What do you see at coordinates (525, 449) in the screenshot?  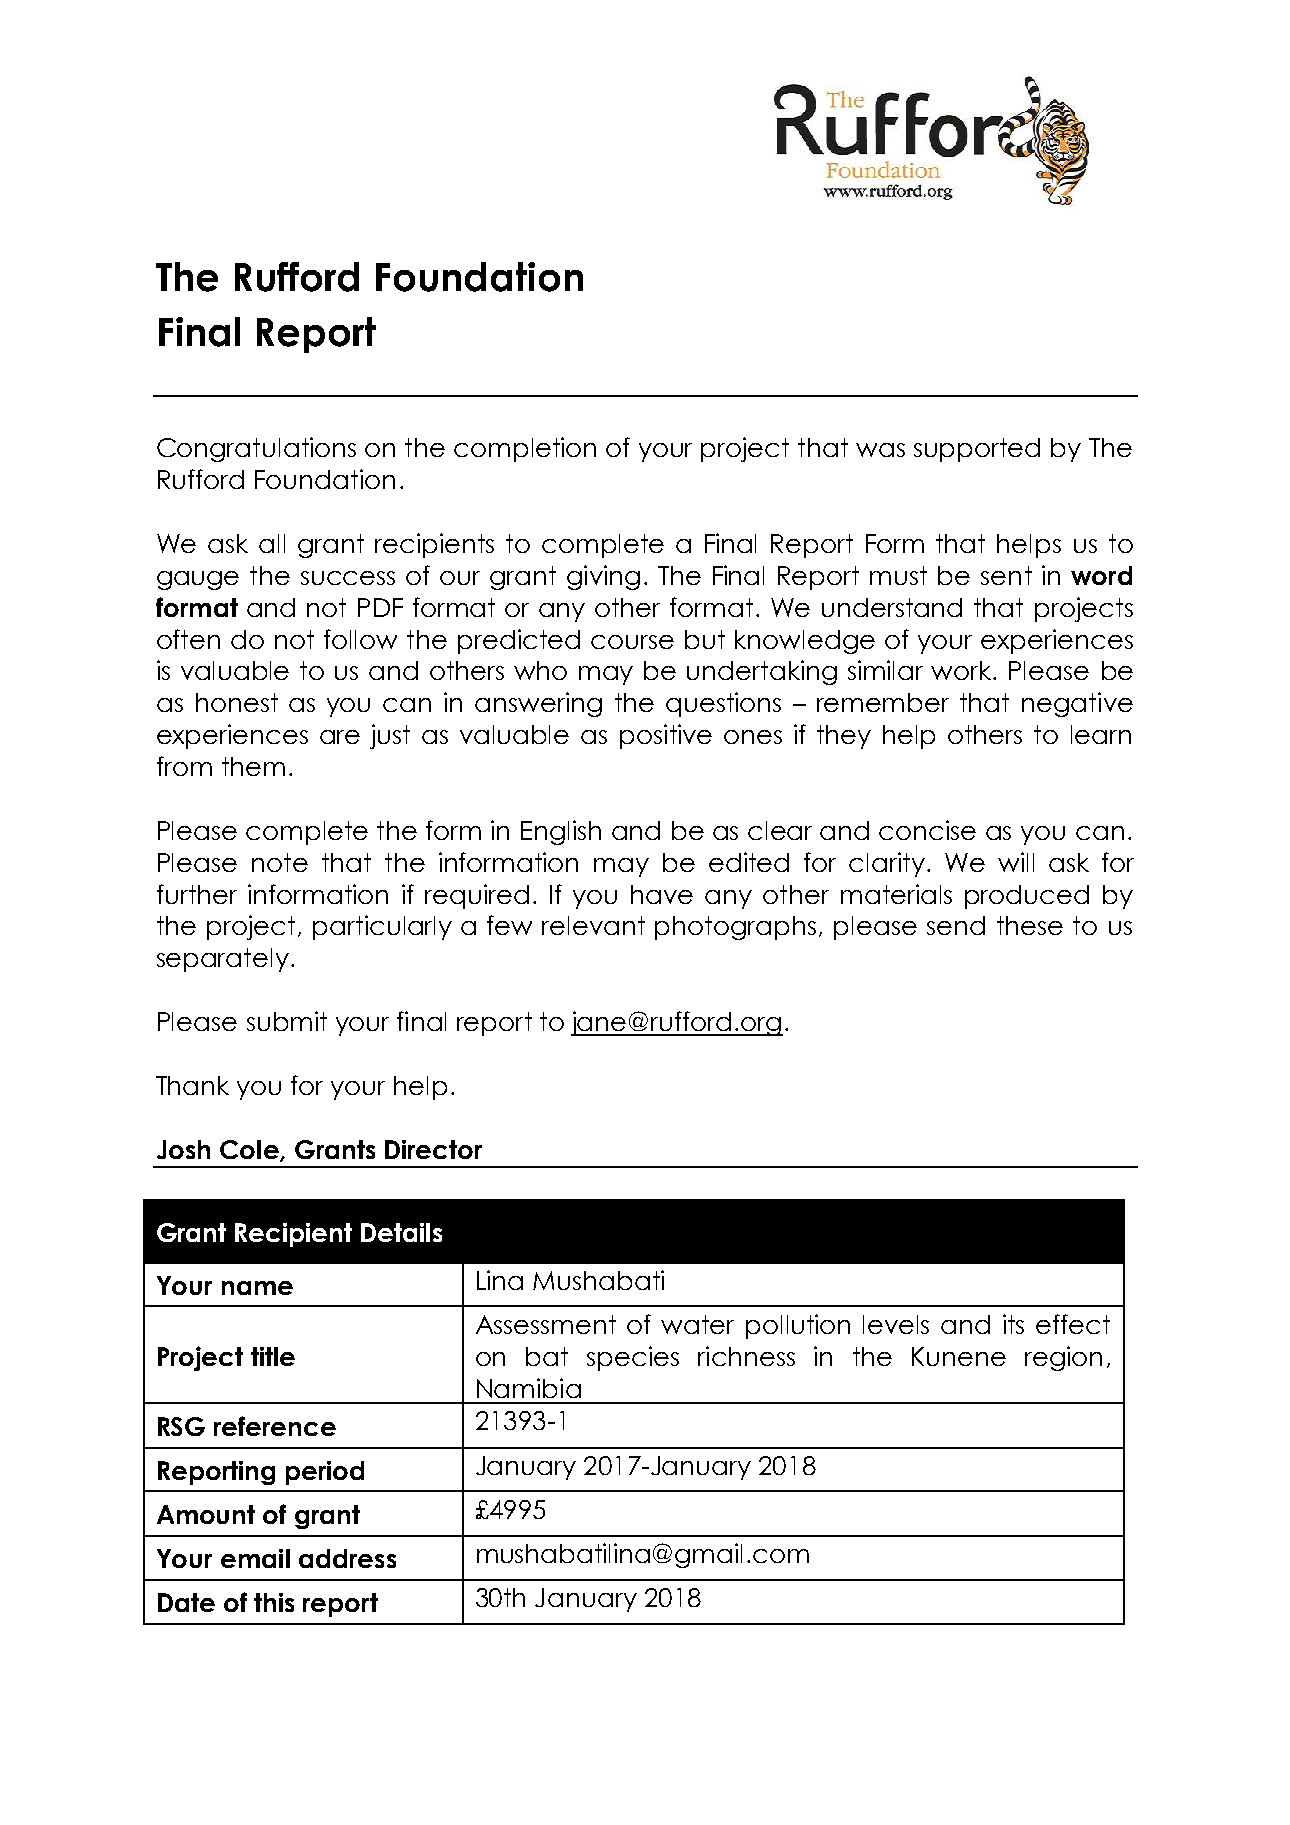 I see `completion` at bounding box center [525, 449].
